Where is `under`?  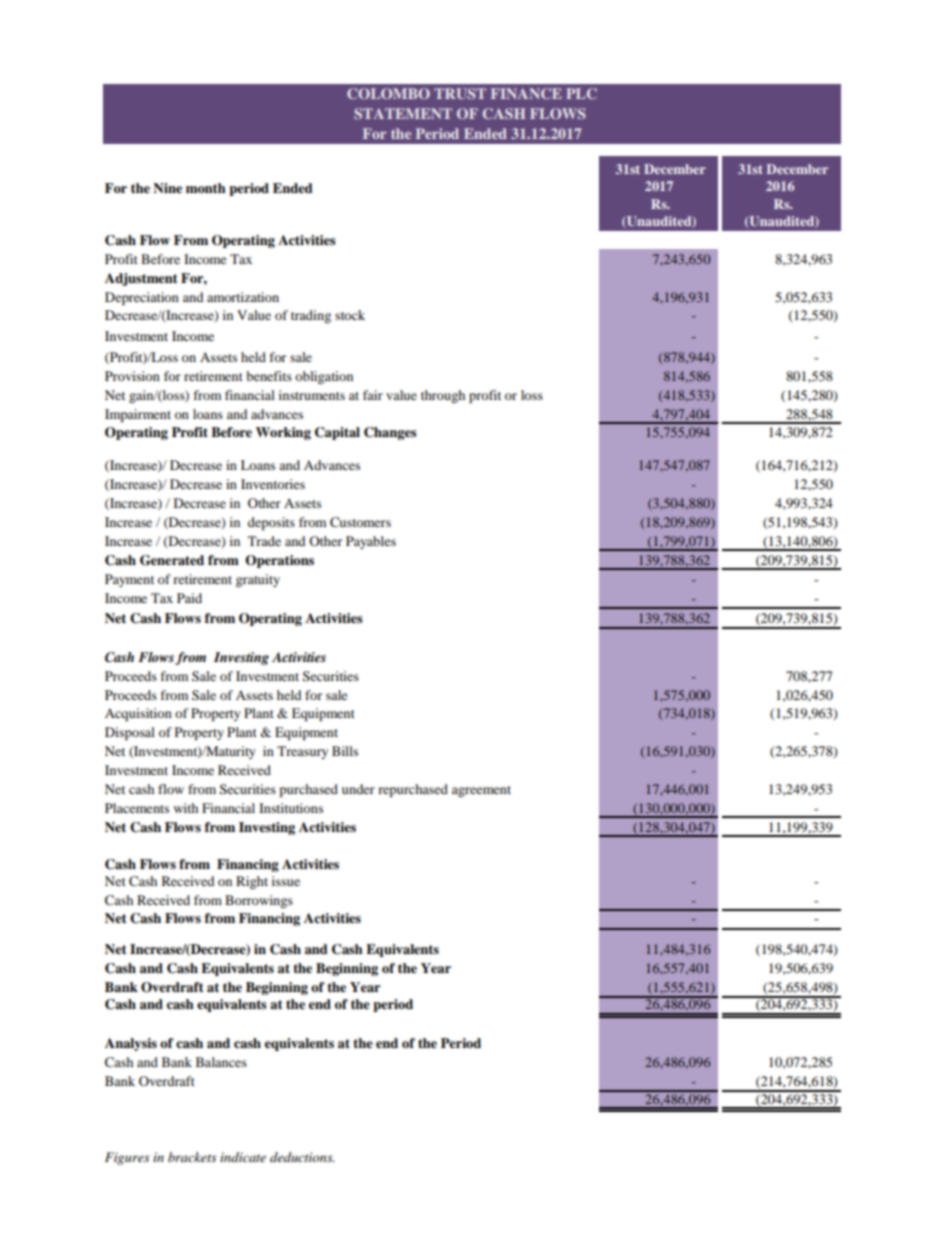 under is located at coordinates (358, 789).
